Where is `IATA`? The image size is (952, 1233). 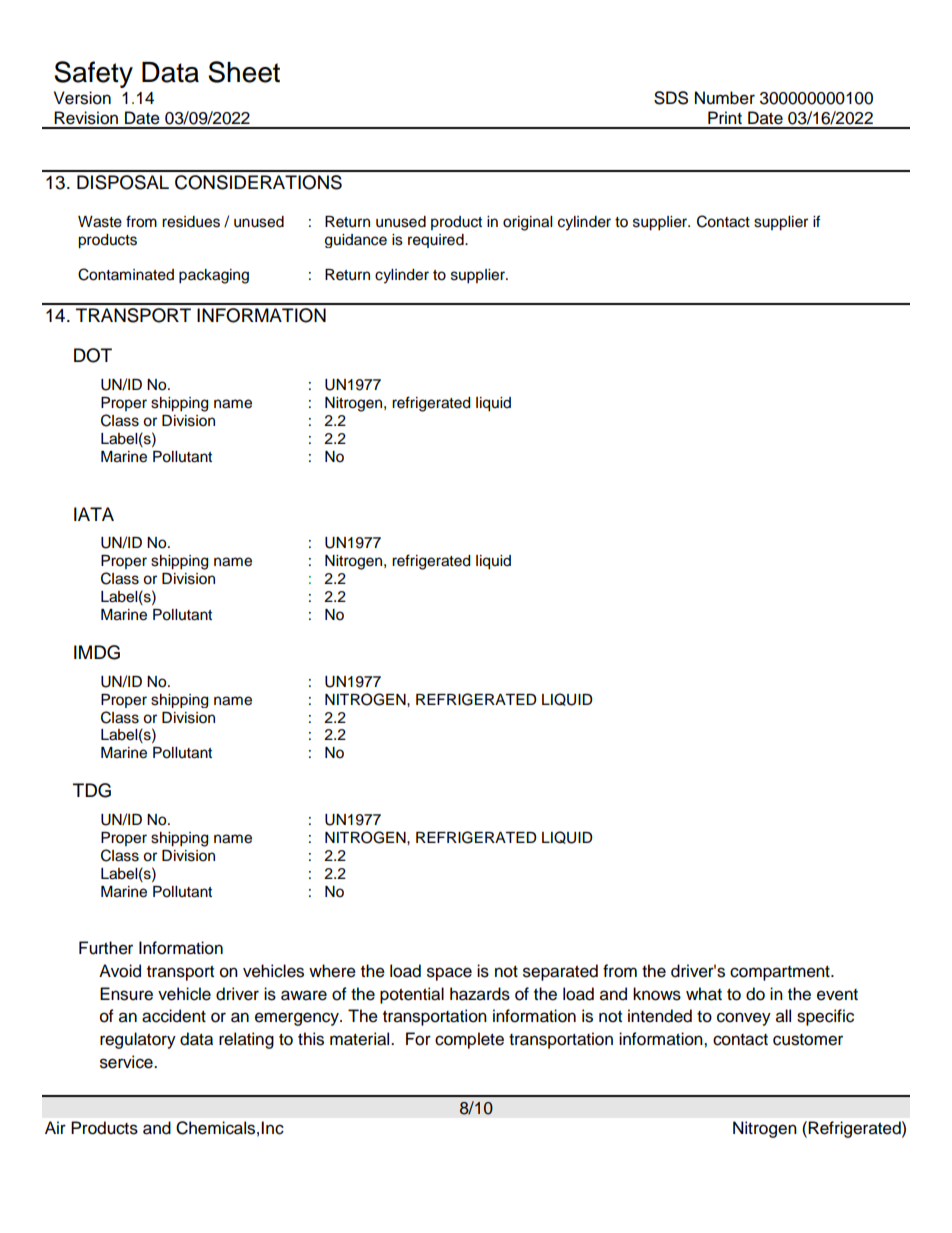 IATA is located at coordinates (94, 514).
